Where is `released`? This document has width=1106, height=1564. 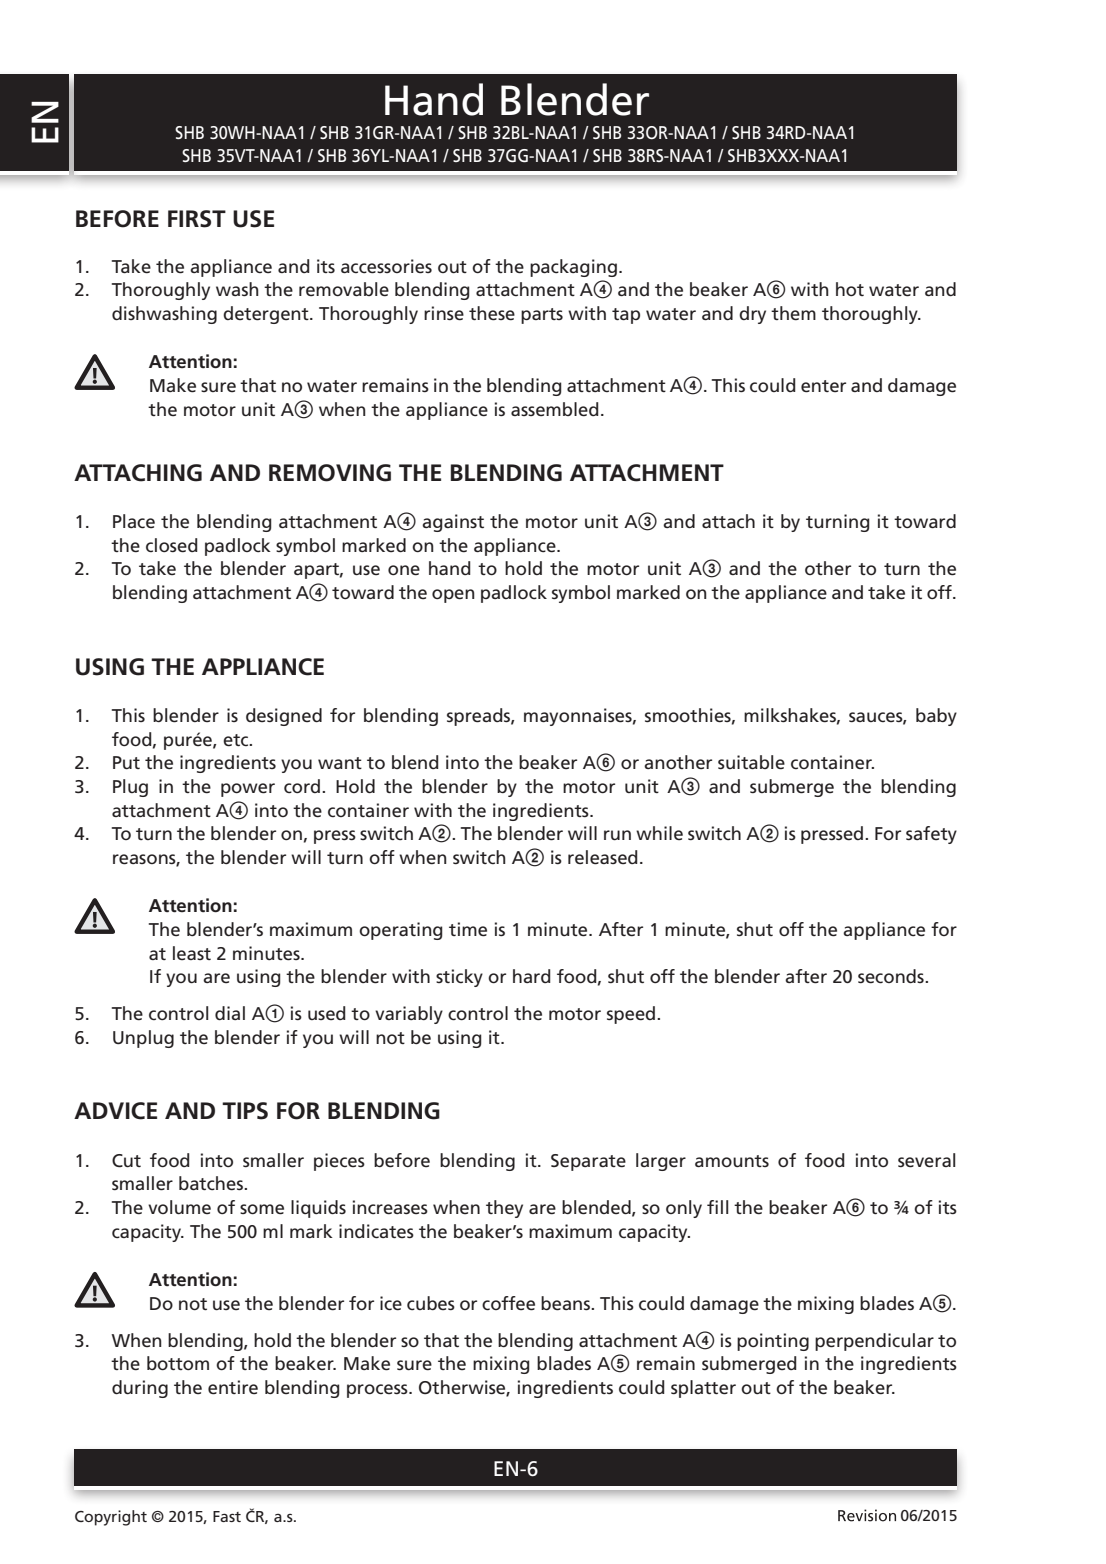
released is located at coordinates (603, 857).
